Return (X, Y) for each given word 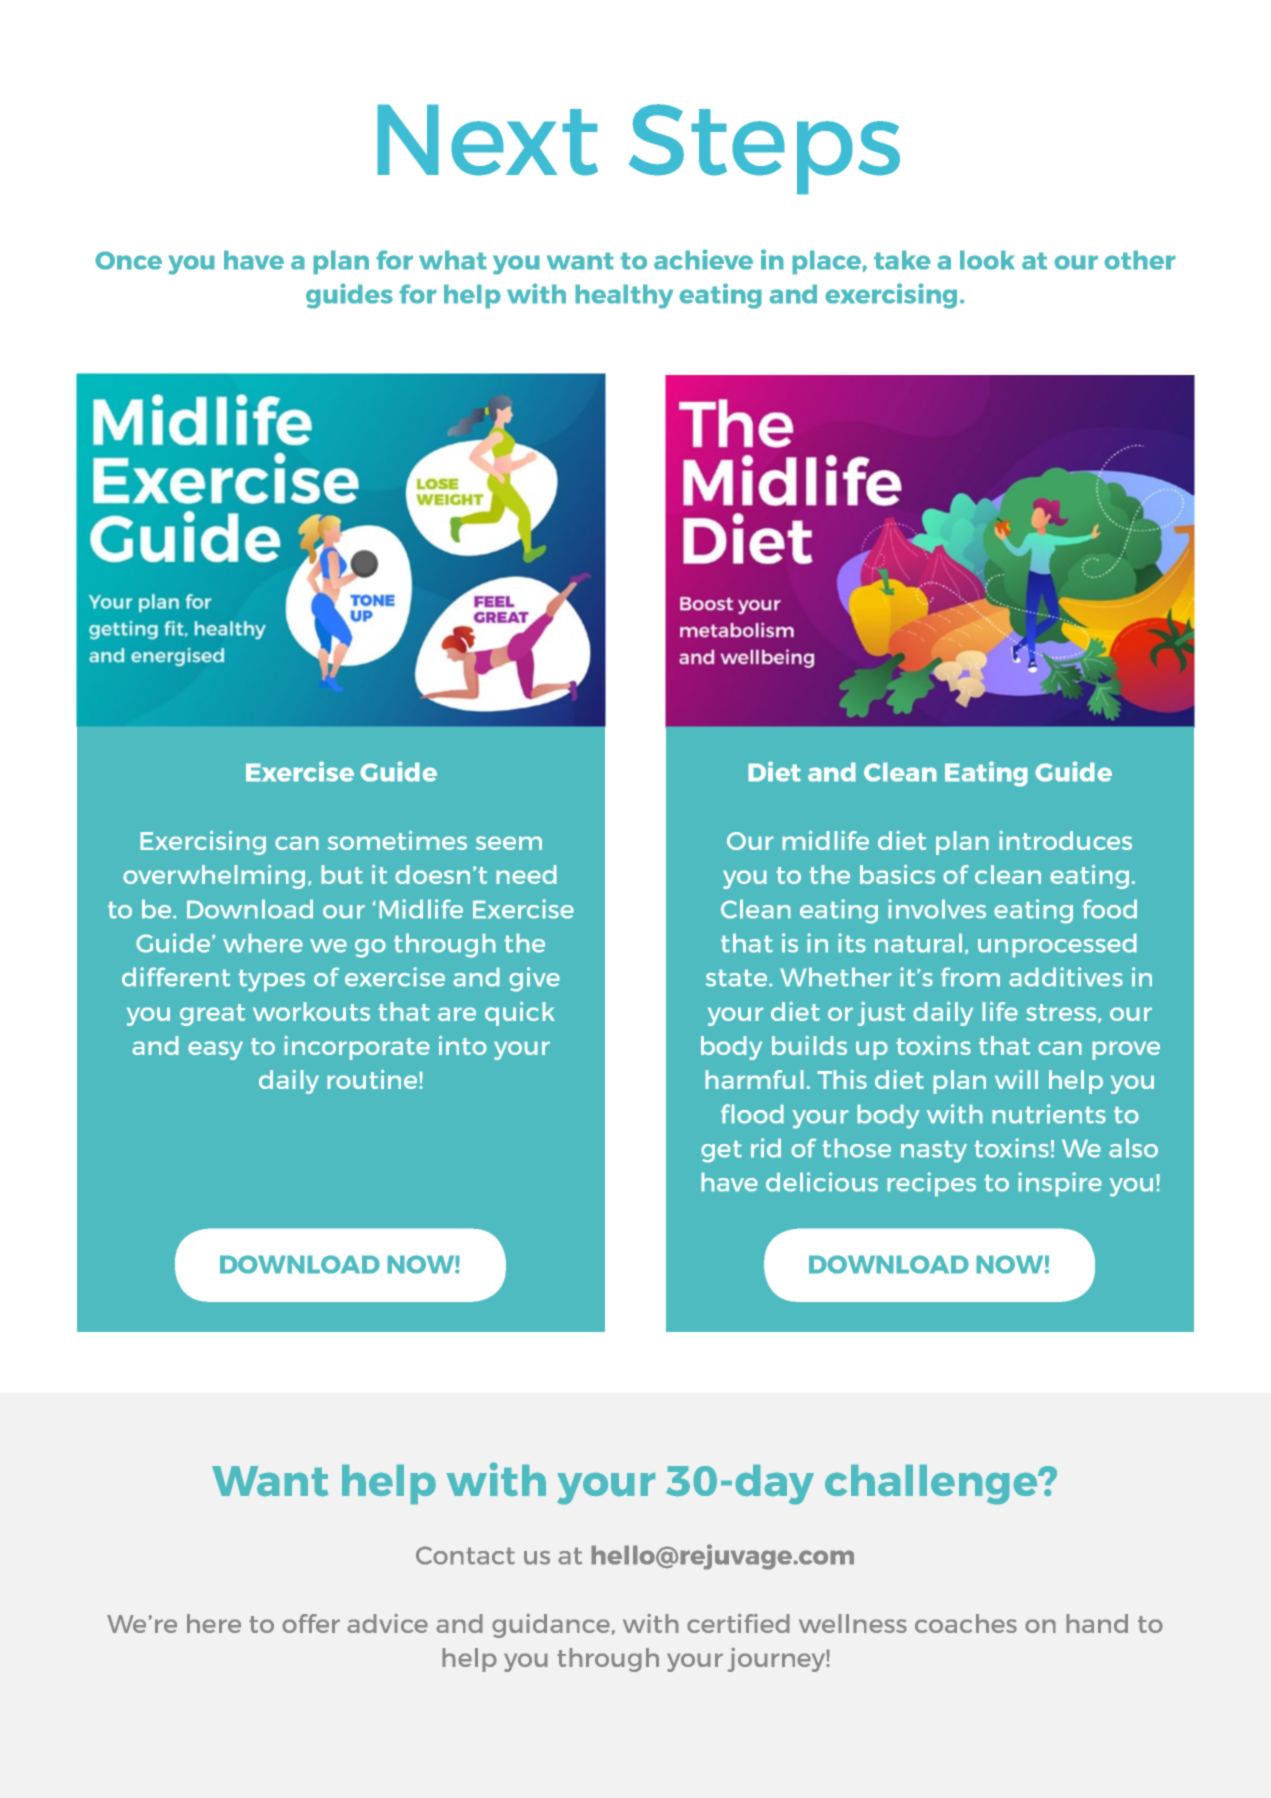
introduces (1065, 840)
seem (509, 843)
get (721, 1151)
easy (215, 1050)
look (987, 260)
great (212, 1015)
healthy (624, 296)
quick (520, 1013)
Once (128, 260)
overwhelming (214, 876)
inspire (1060, 1184)
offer (311, 1623)
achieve (703, 259)
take (902, 260)
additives (1066, 977)
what (453, 260)
